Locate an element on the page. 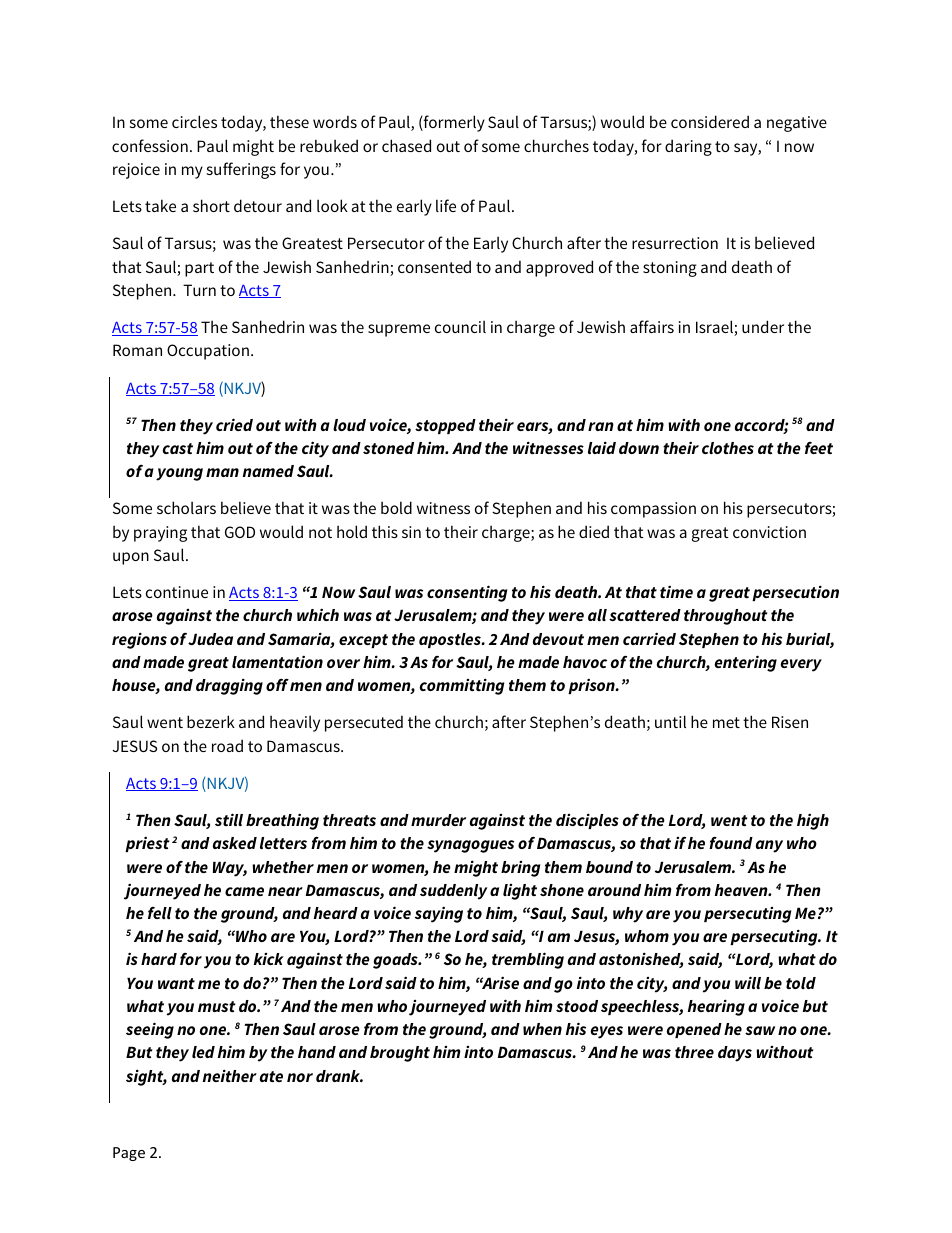 The image size is (952, 1233). throughout is located at coordinates (725, 617).
